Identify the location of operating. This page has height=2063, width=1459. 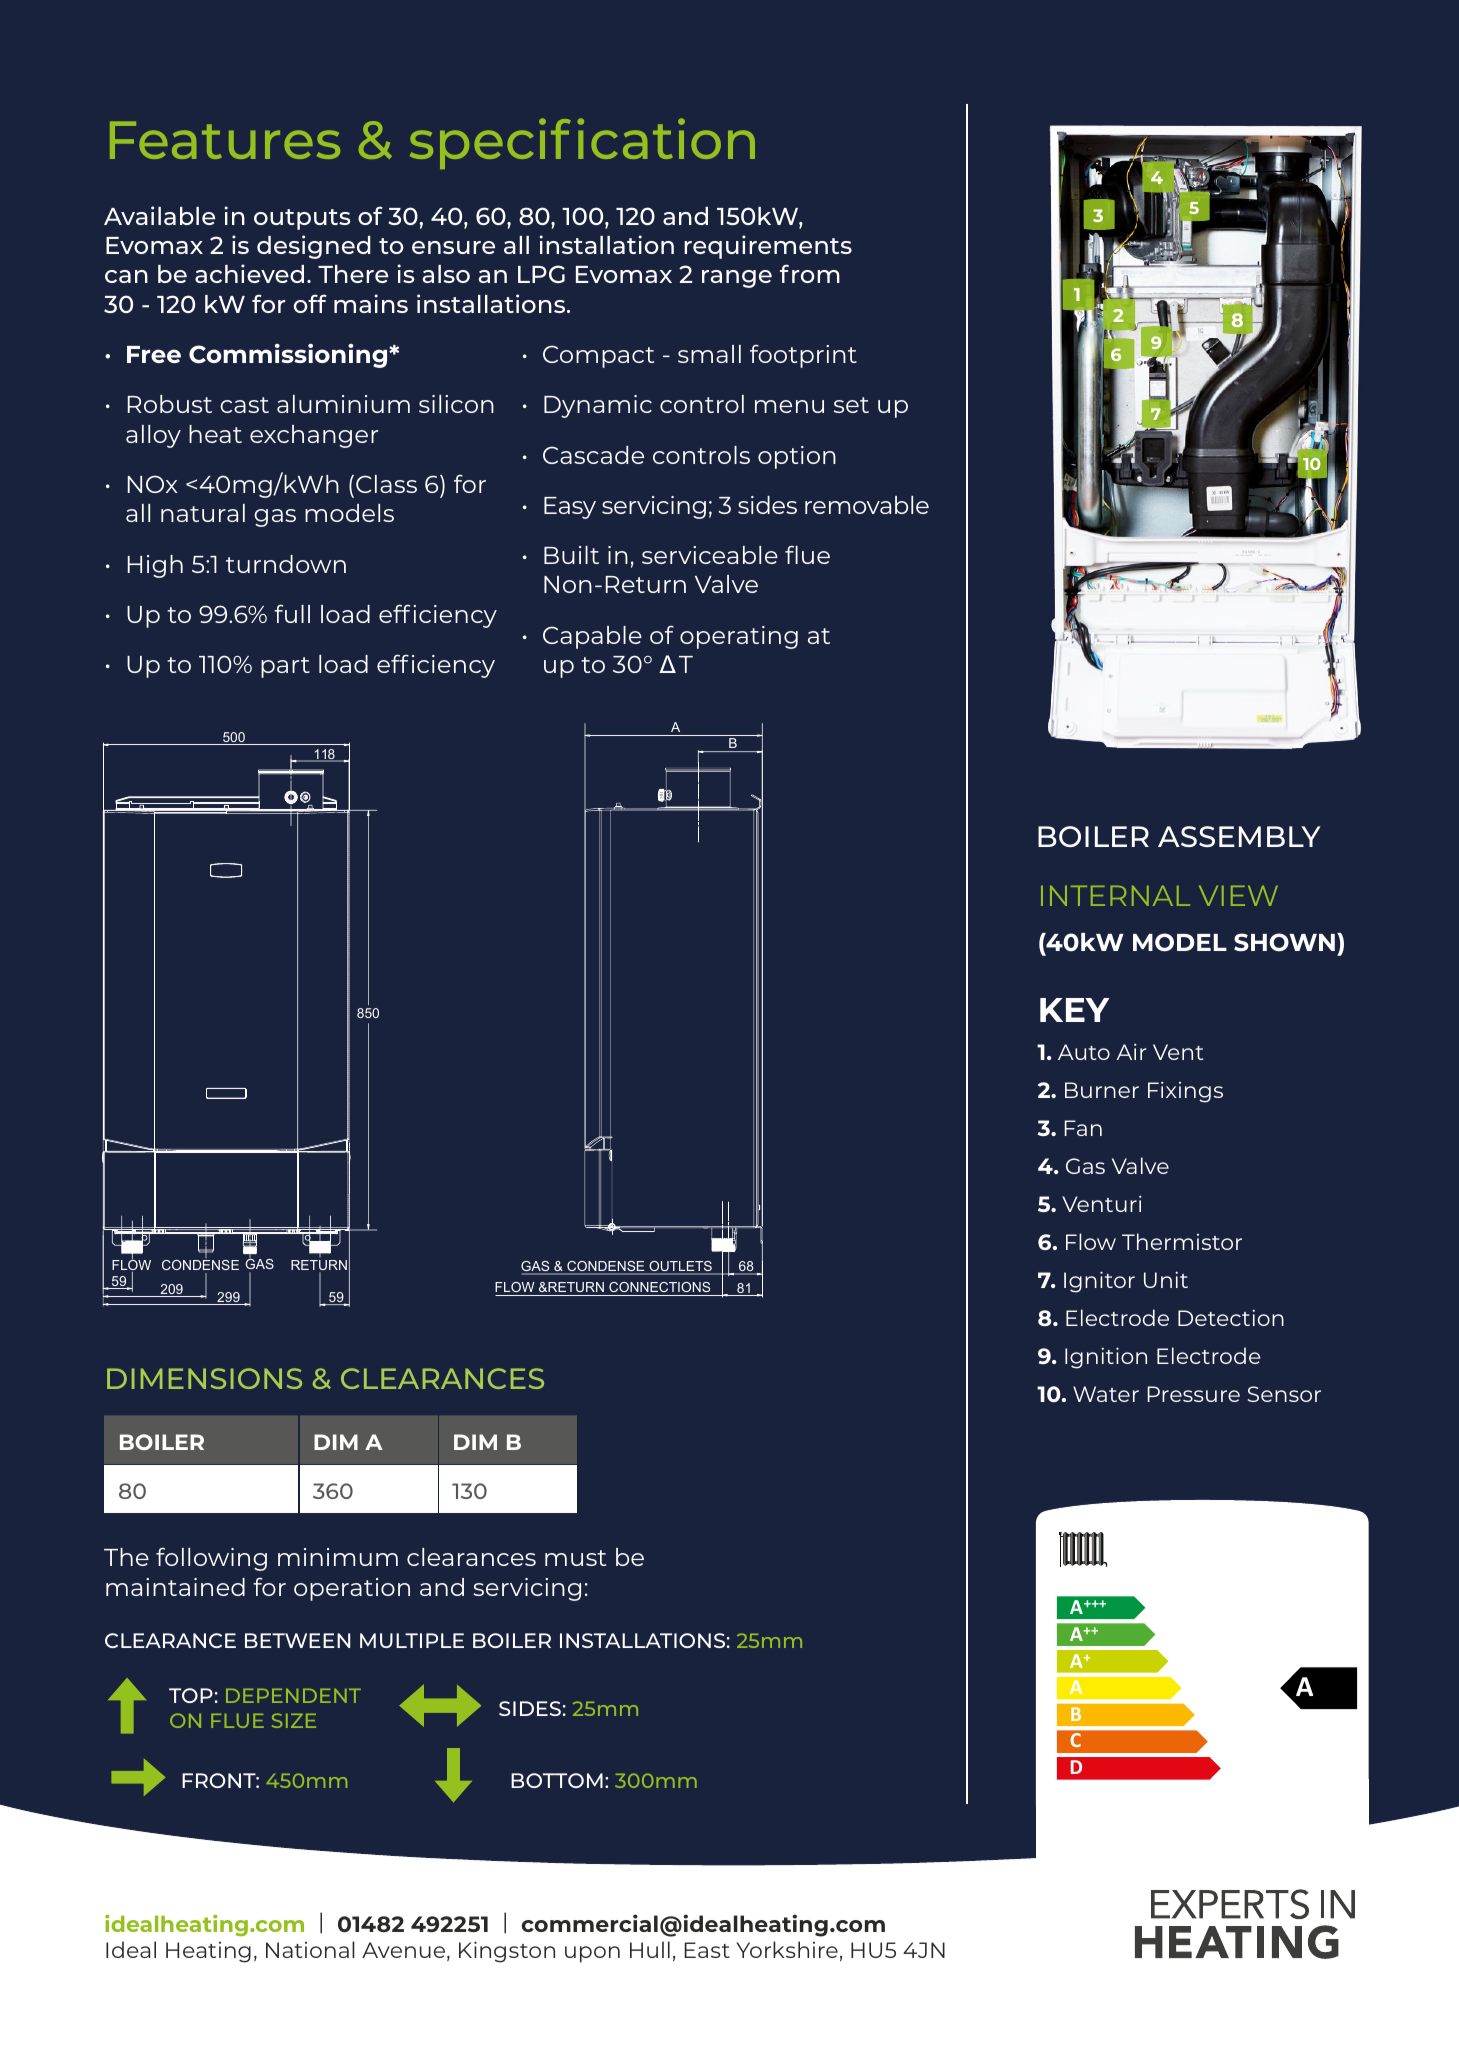
(739, 637).
